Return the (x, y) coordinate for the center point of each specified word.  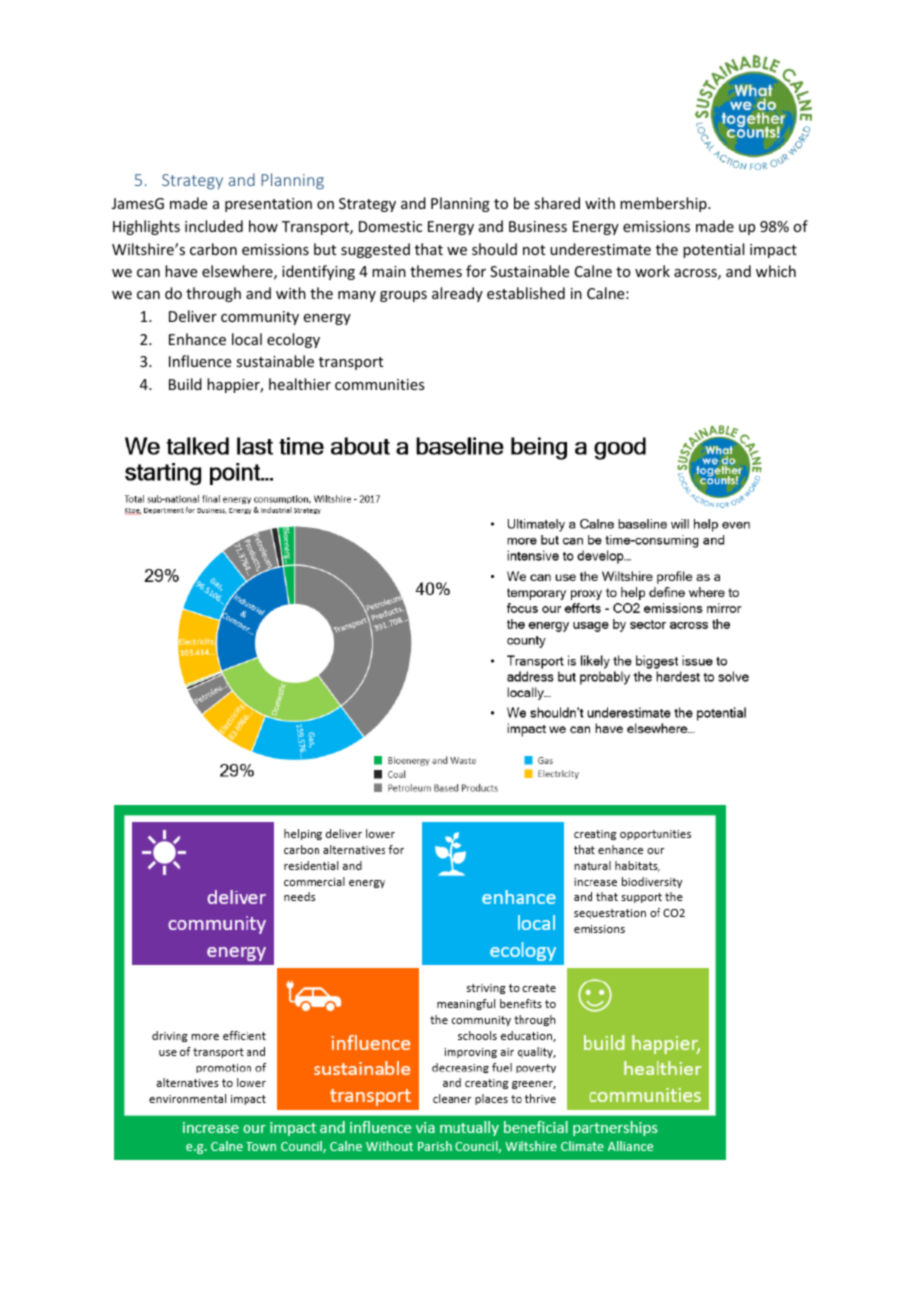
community (260, 318)
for (476, 271)
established (526, 293)
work (652, 271)
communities (379, 384)
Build (185, 384)
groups (403, 296)
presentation (268, 205)
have (181, 271)
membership (664, 204)
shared (557, 203)
